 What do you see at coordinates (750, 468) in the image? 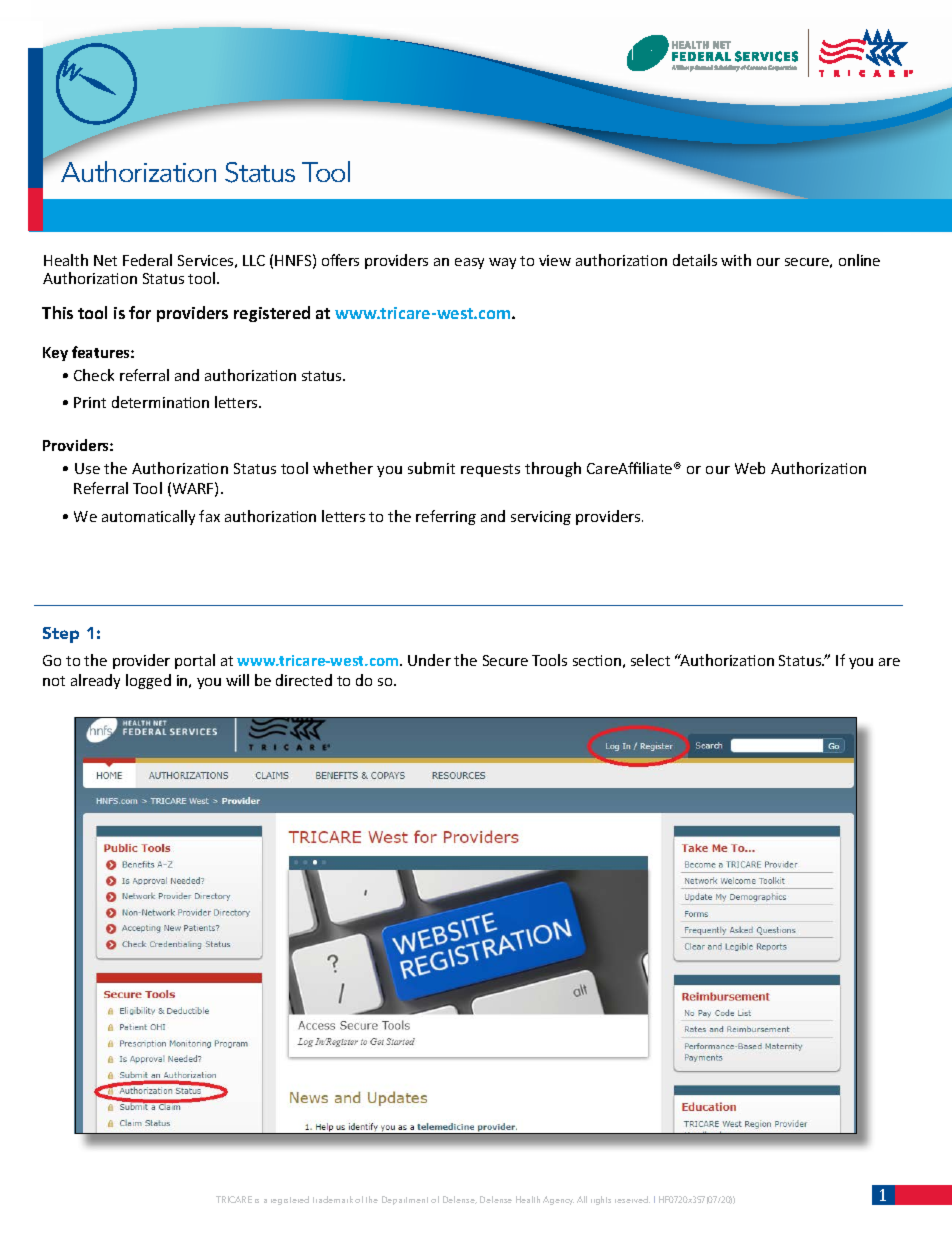
I see `Web` at bounding box center [750, 468].
